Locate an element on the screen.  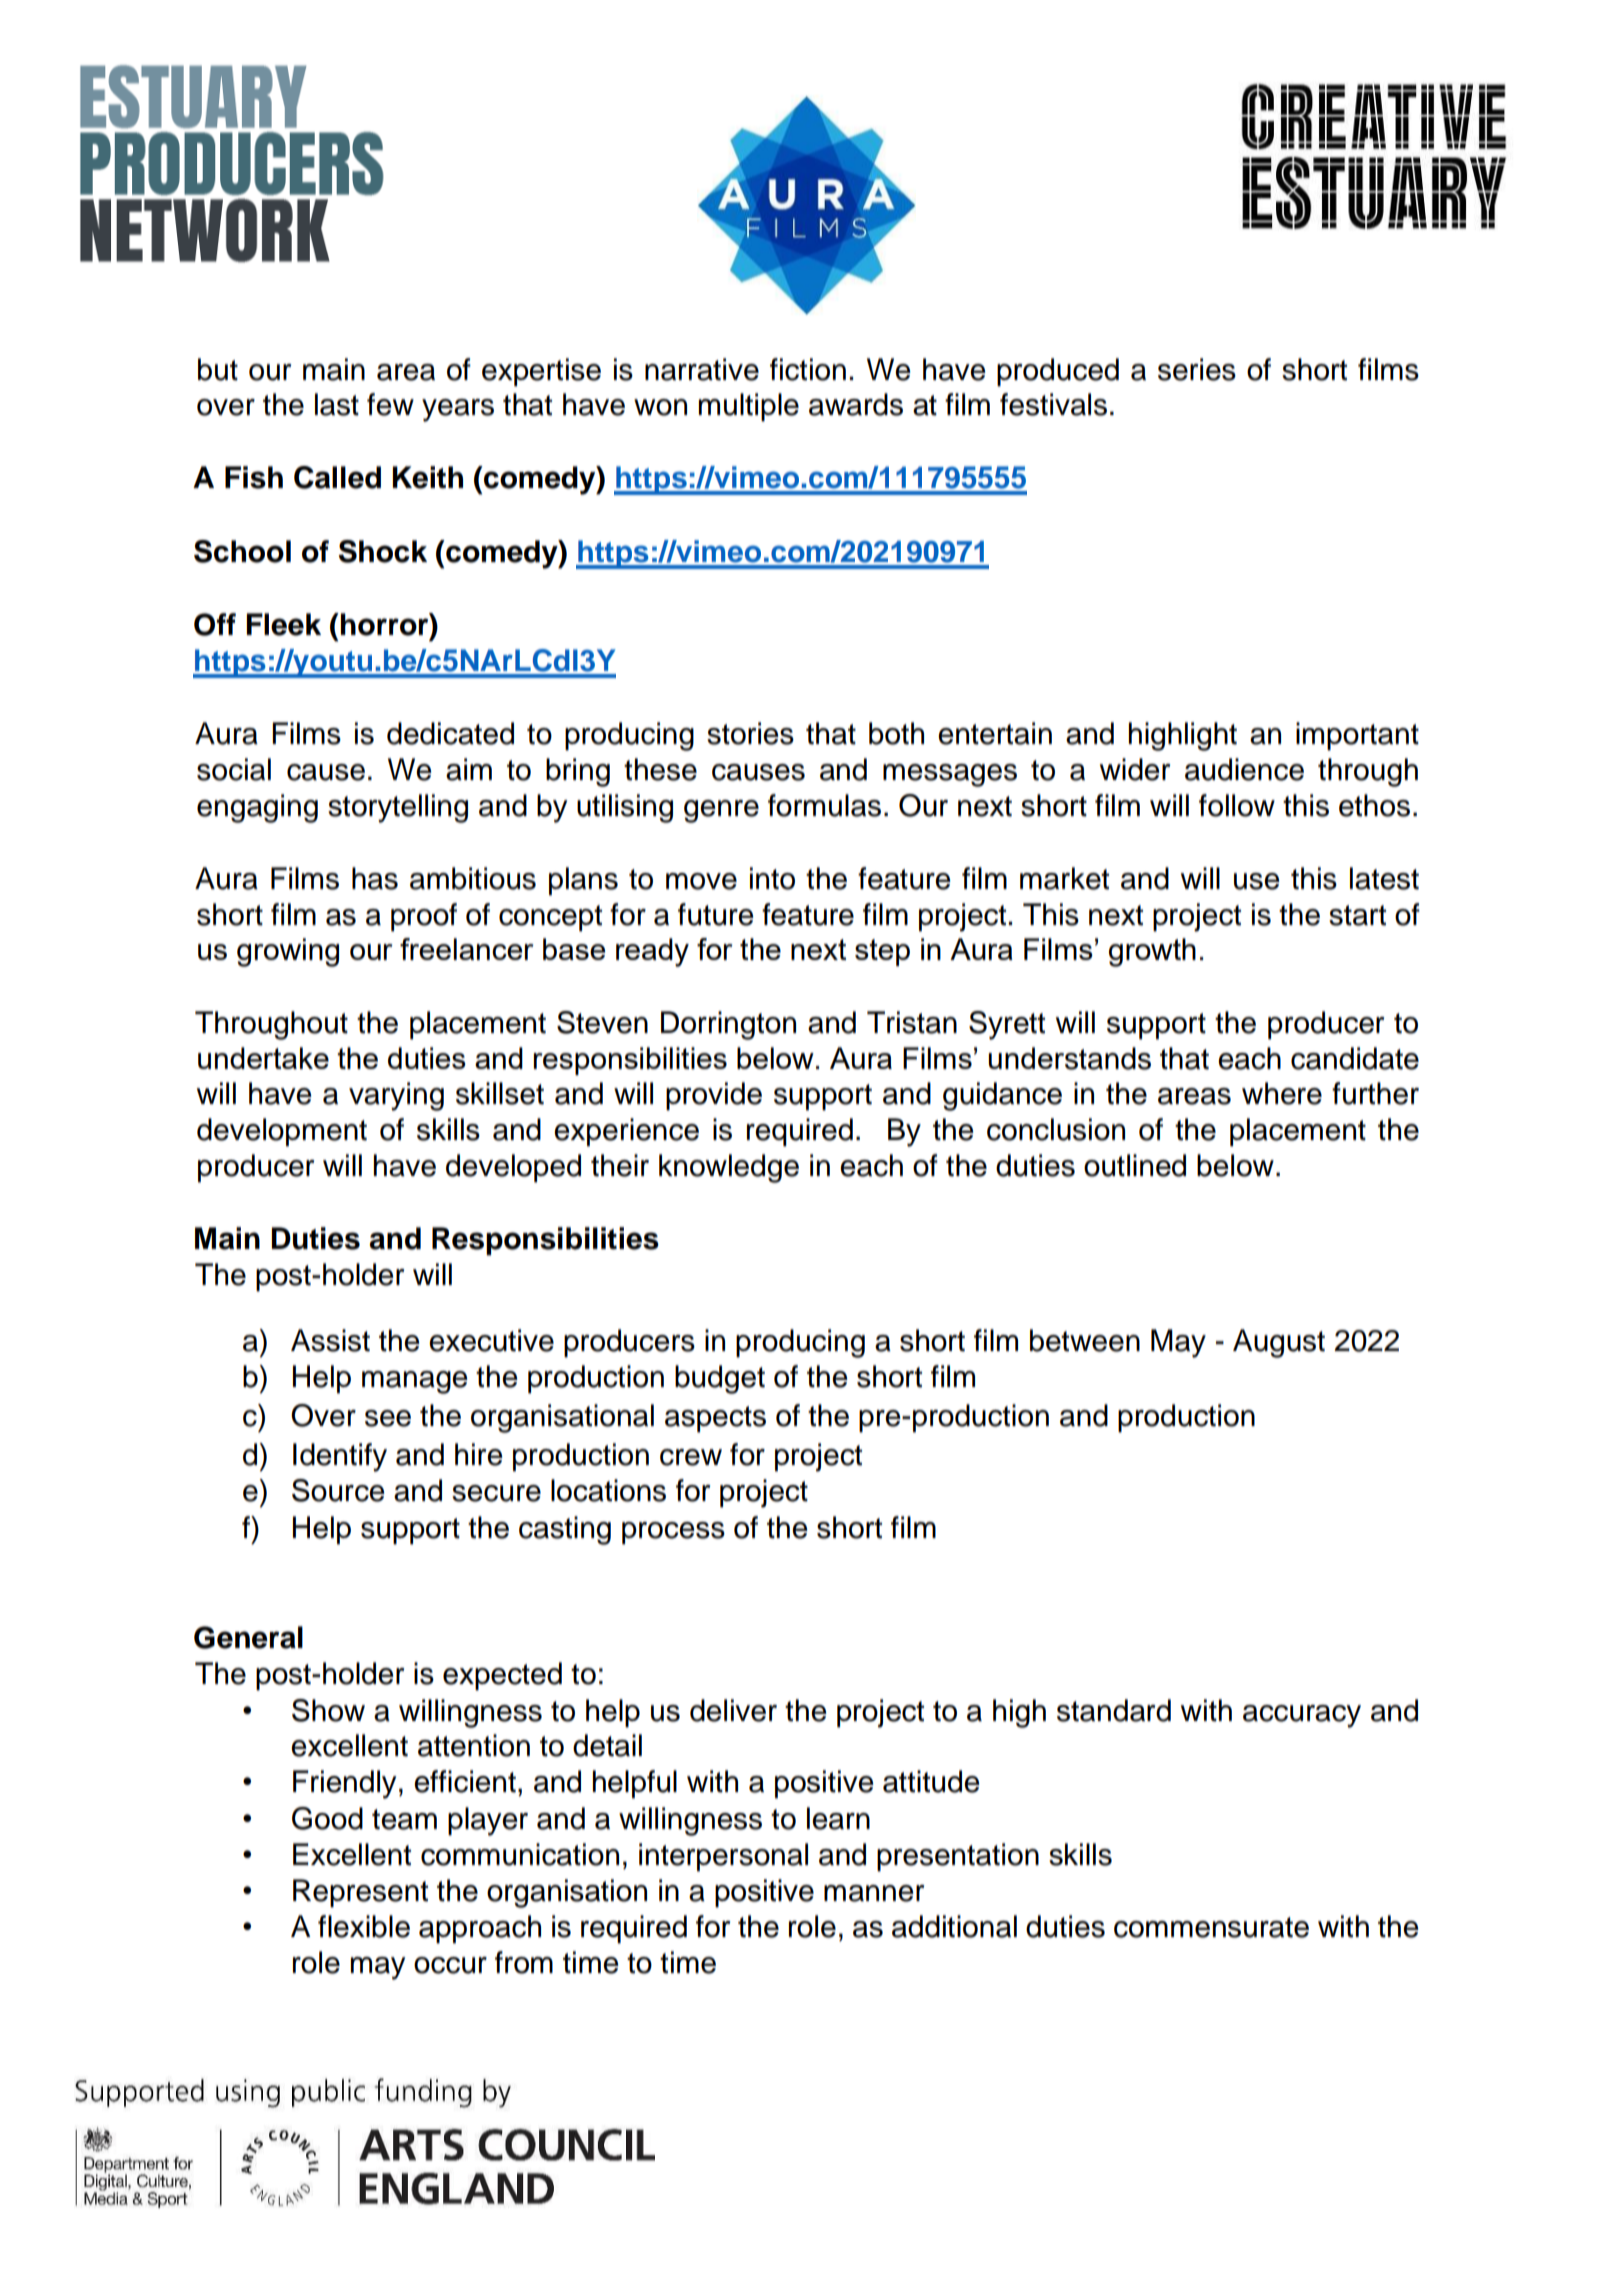
last is located at coordinates (337, 404).
